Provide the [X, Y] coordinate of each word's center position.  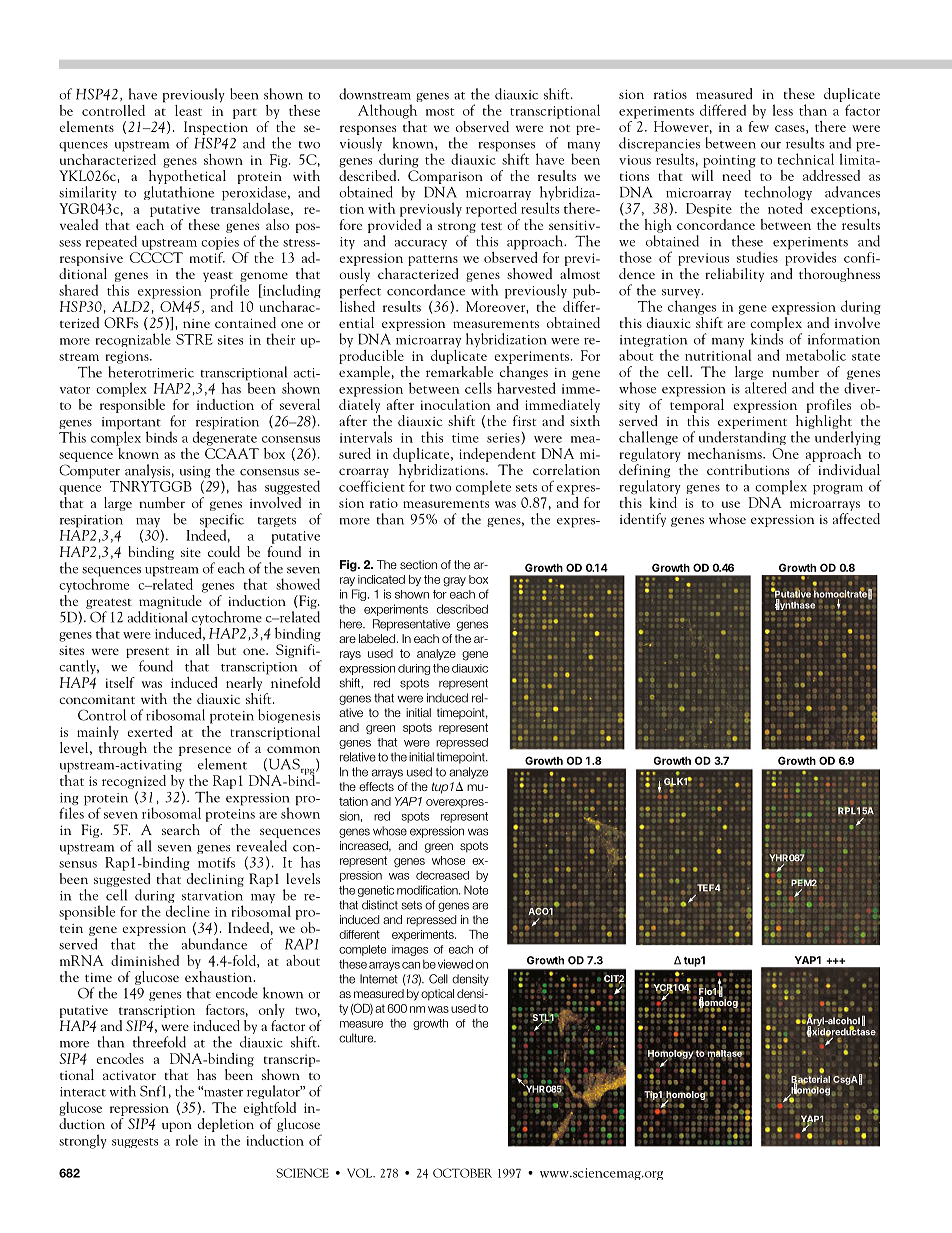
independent [497, 455]
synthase [793, 606]
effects [376, 786]
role [187, 1140]
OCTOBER [462, 1173]
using [195, 473]
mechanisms [726, 453]
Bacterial [810, 1080]
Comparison [445, 177]
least [188, 110]
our [771, 145]
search [181, 829]
